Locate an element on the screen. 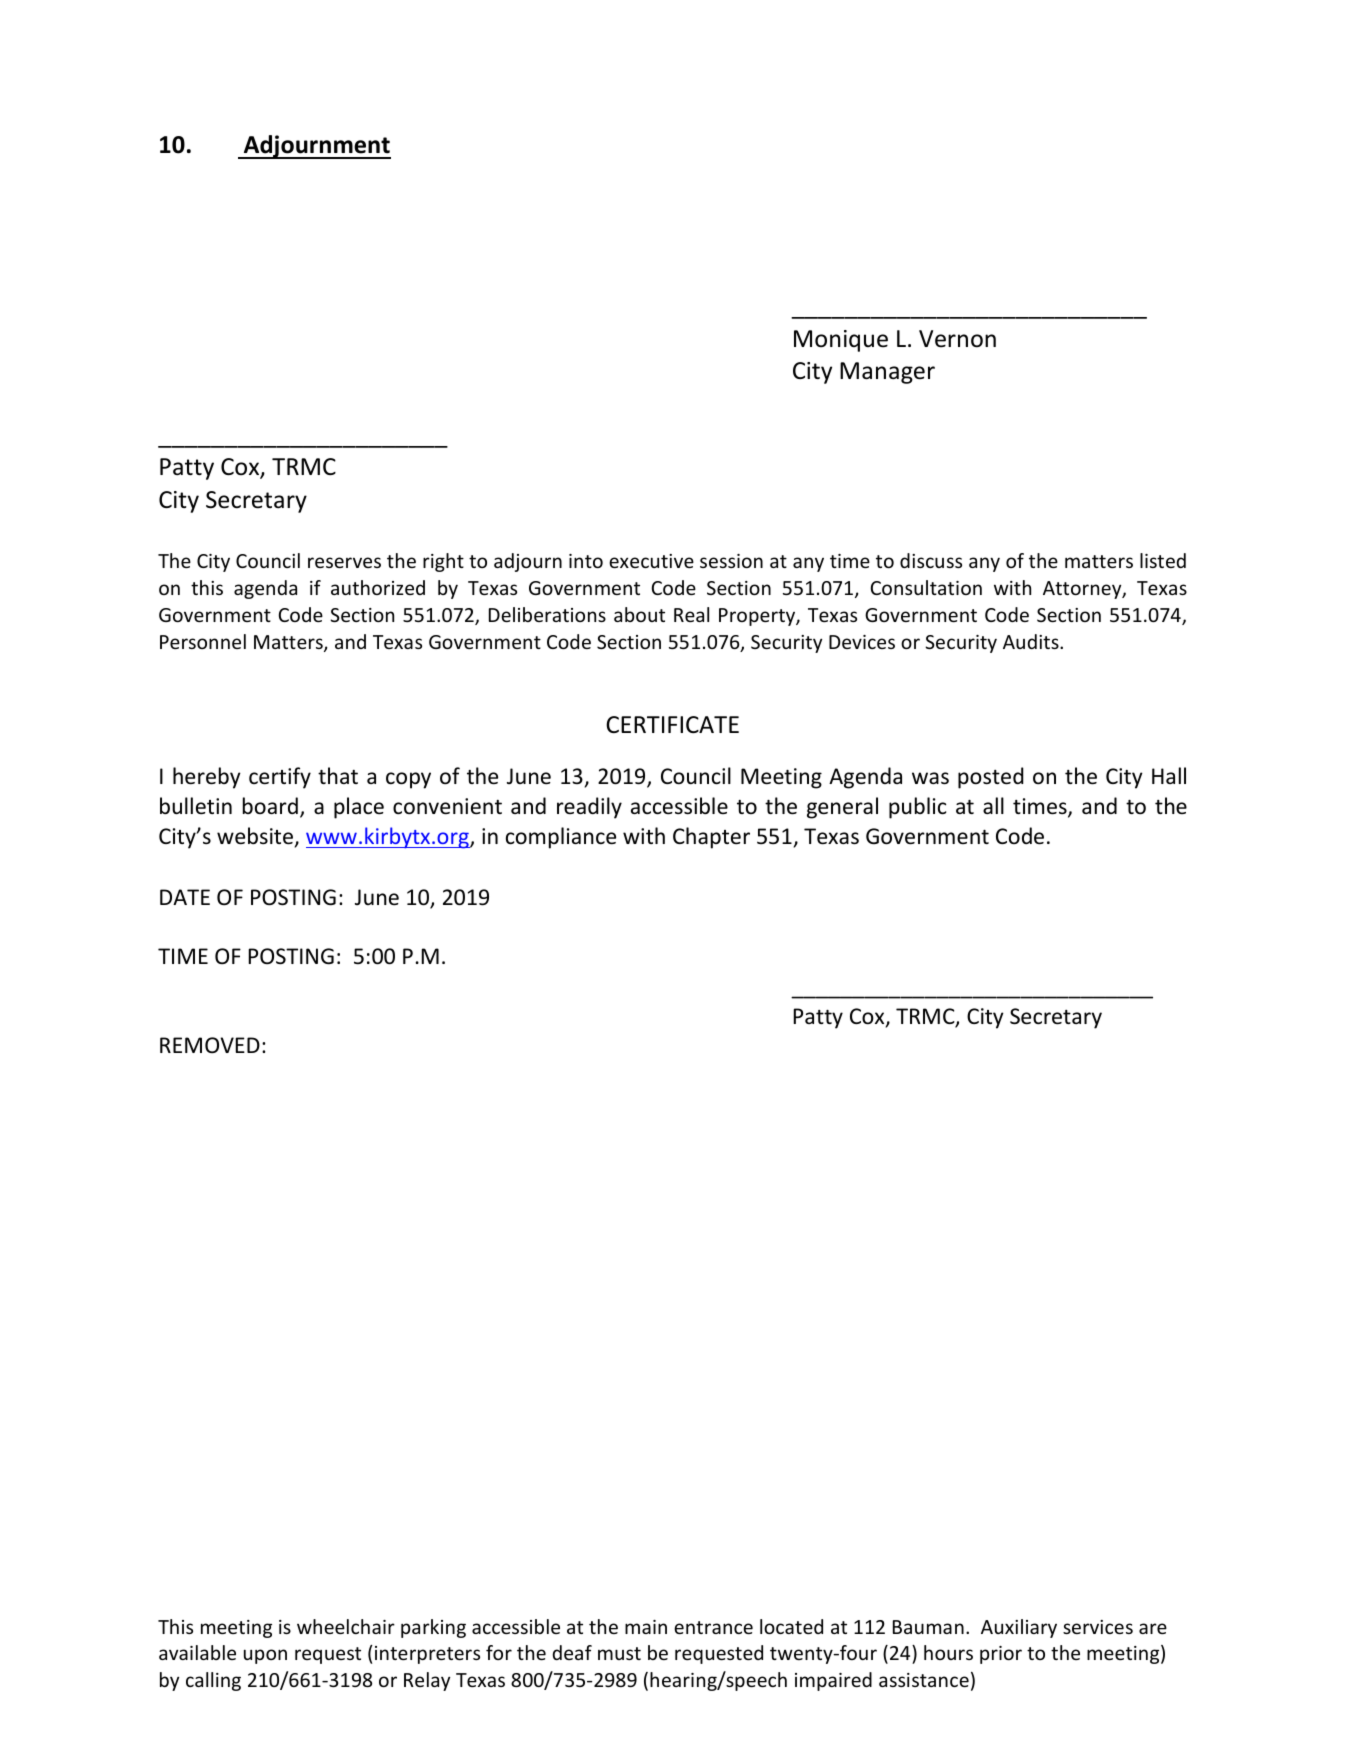  authorized is located at coordinates (378, 587).
